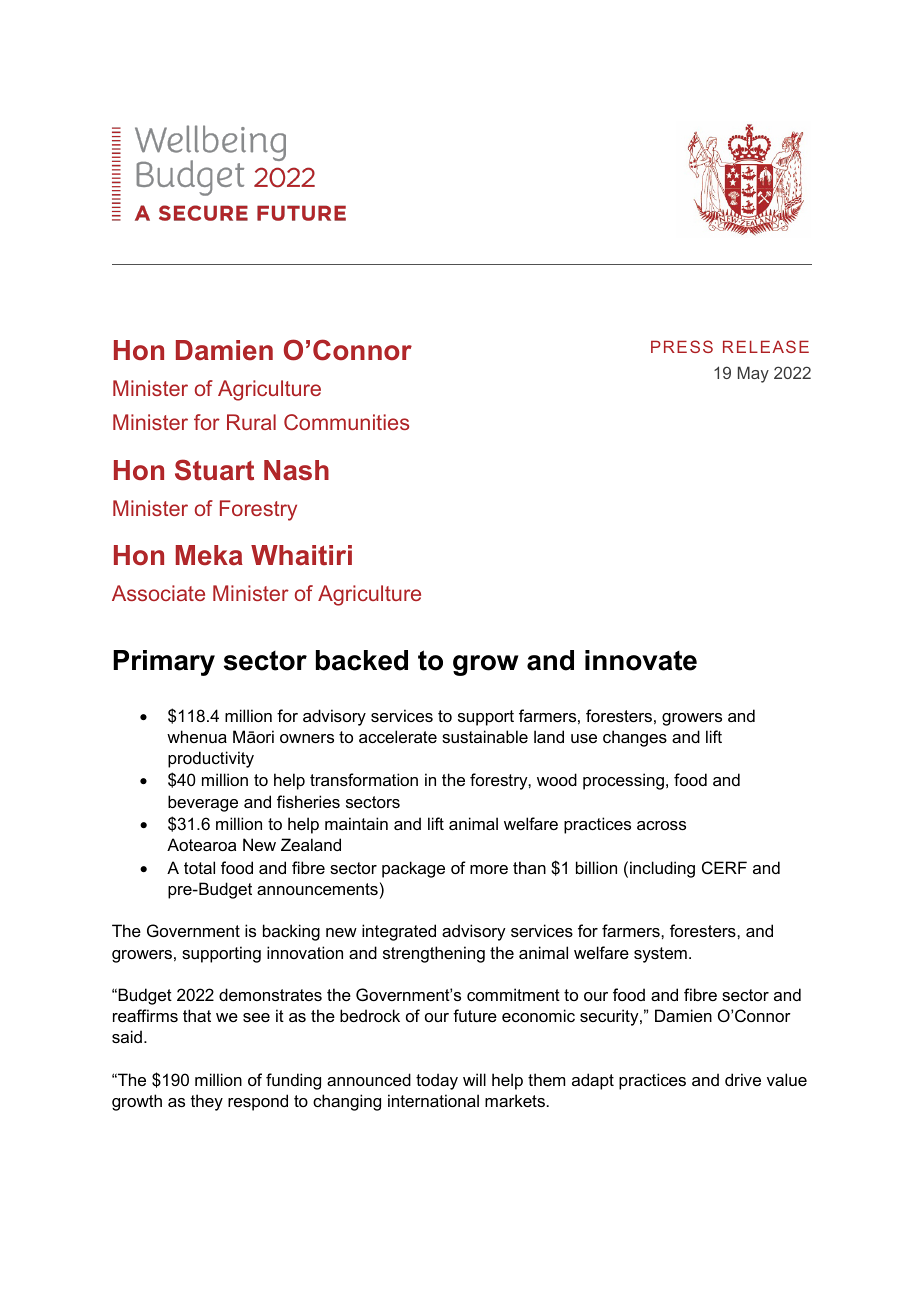 The width and height of the screenshot is (924, 1308). I want to click on drive, so click(743, 1079).
